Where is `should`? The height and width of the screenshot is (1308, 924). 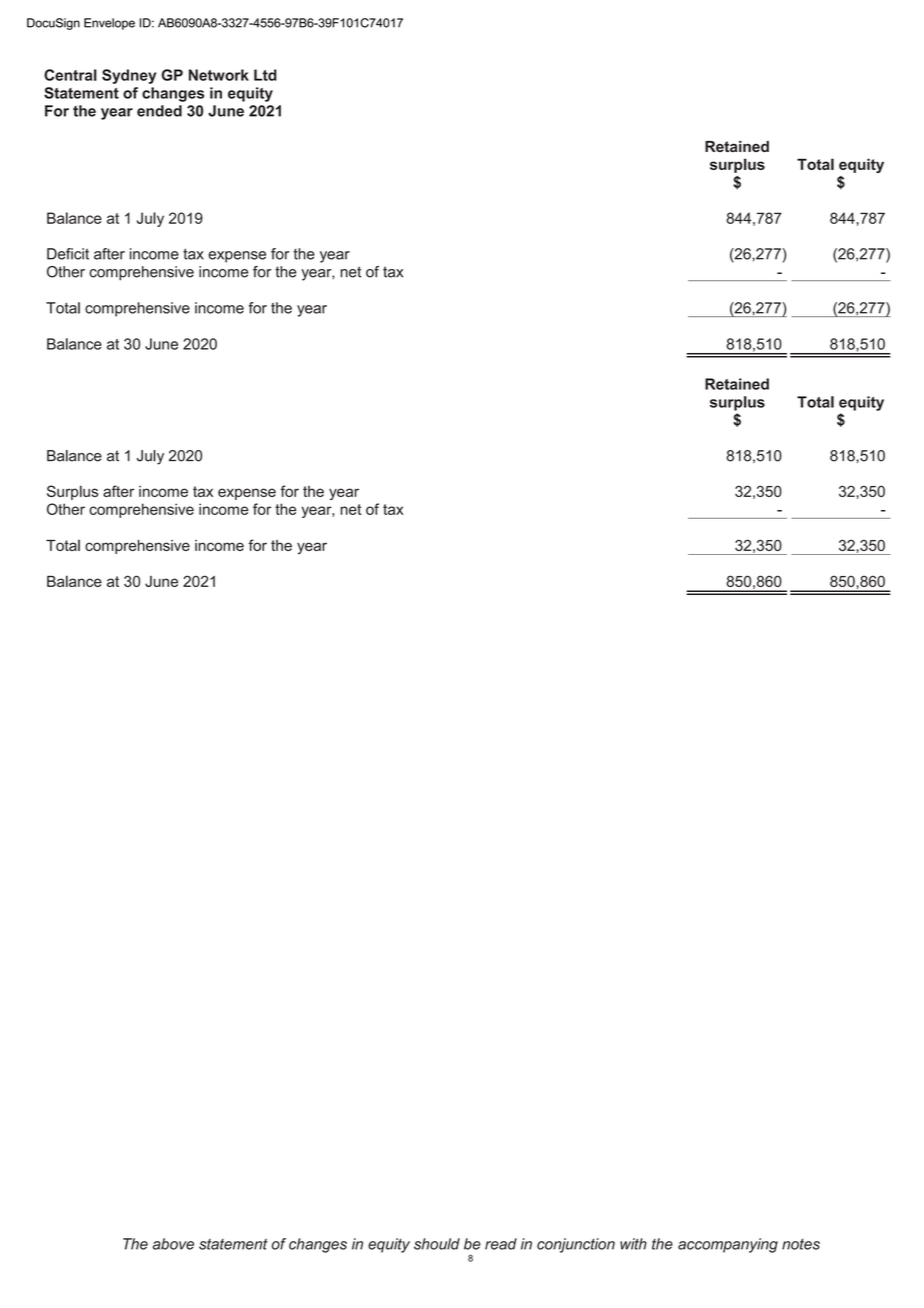 should is located at coordinates (437, 1244).
